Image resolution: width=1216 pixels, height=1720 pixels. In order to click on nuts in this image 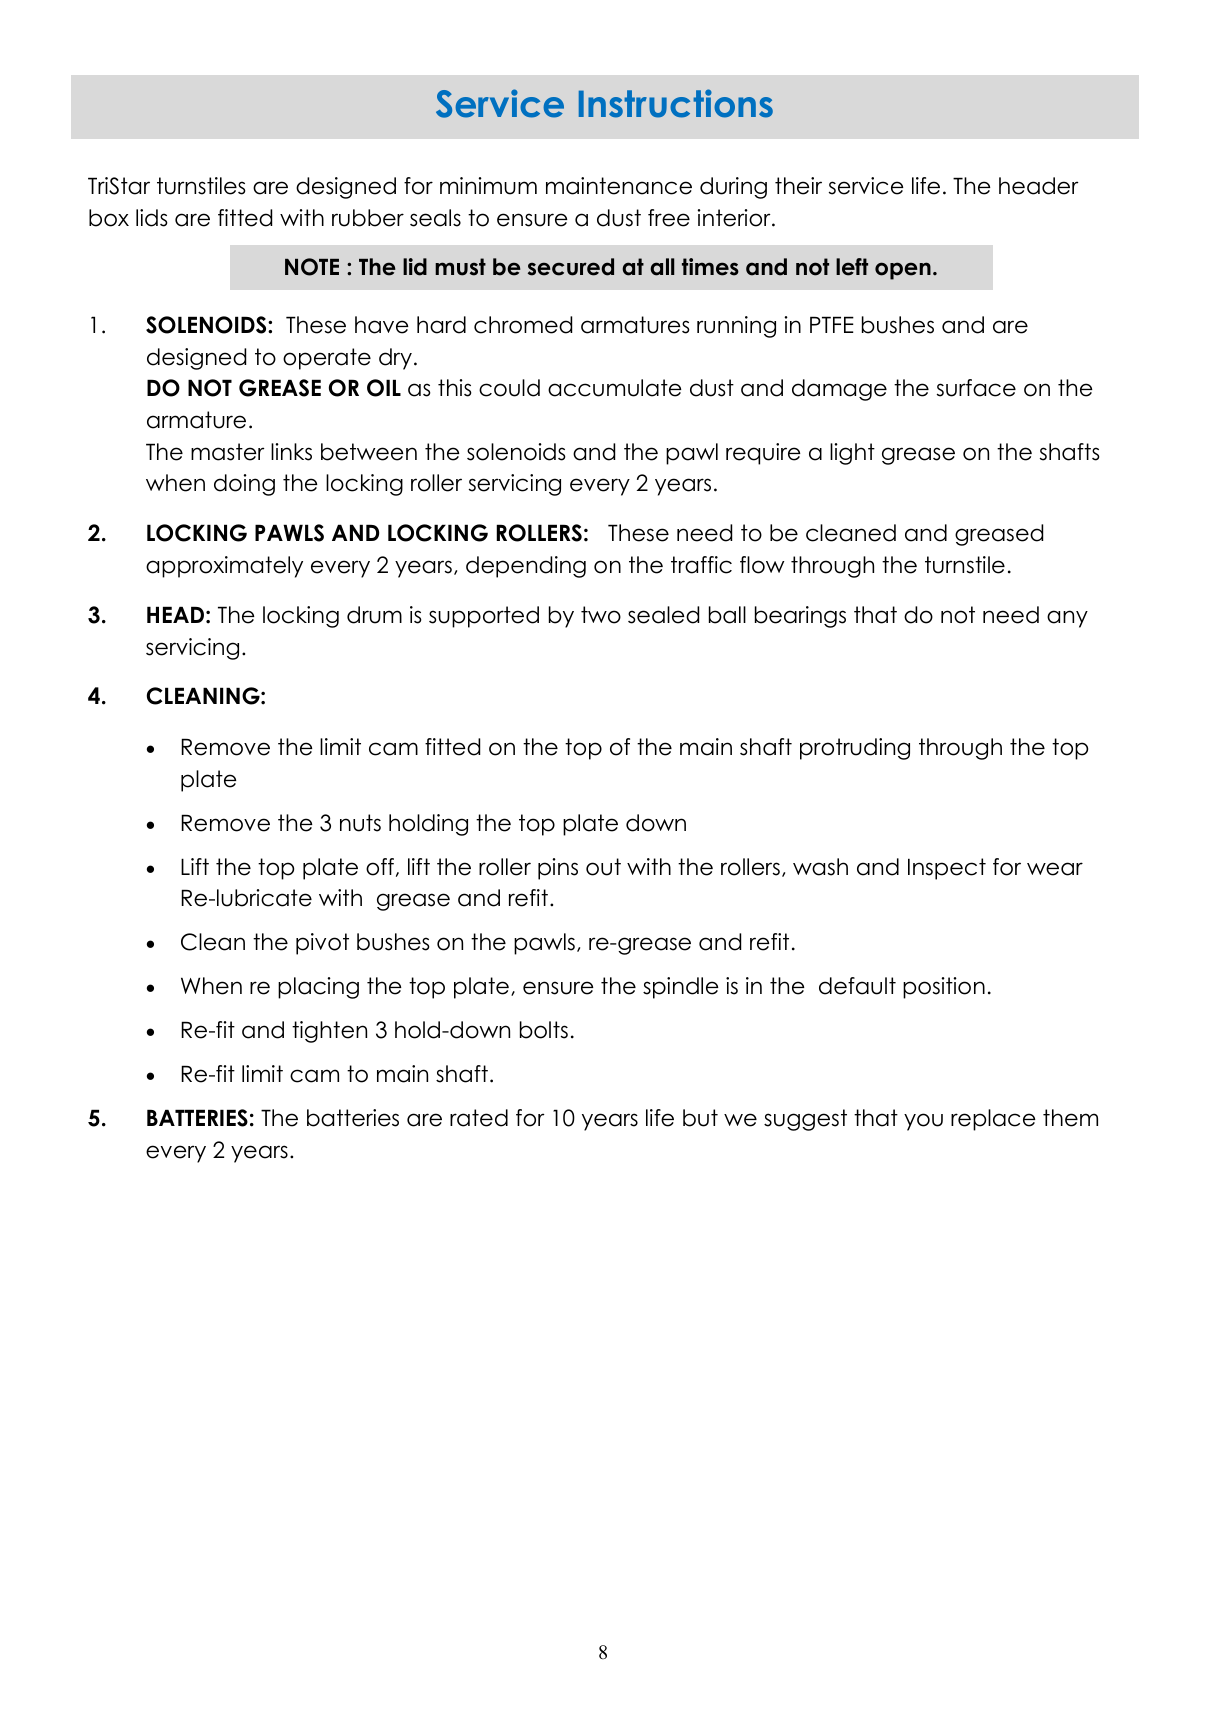, I will do `click(360, 823)`.
